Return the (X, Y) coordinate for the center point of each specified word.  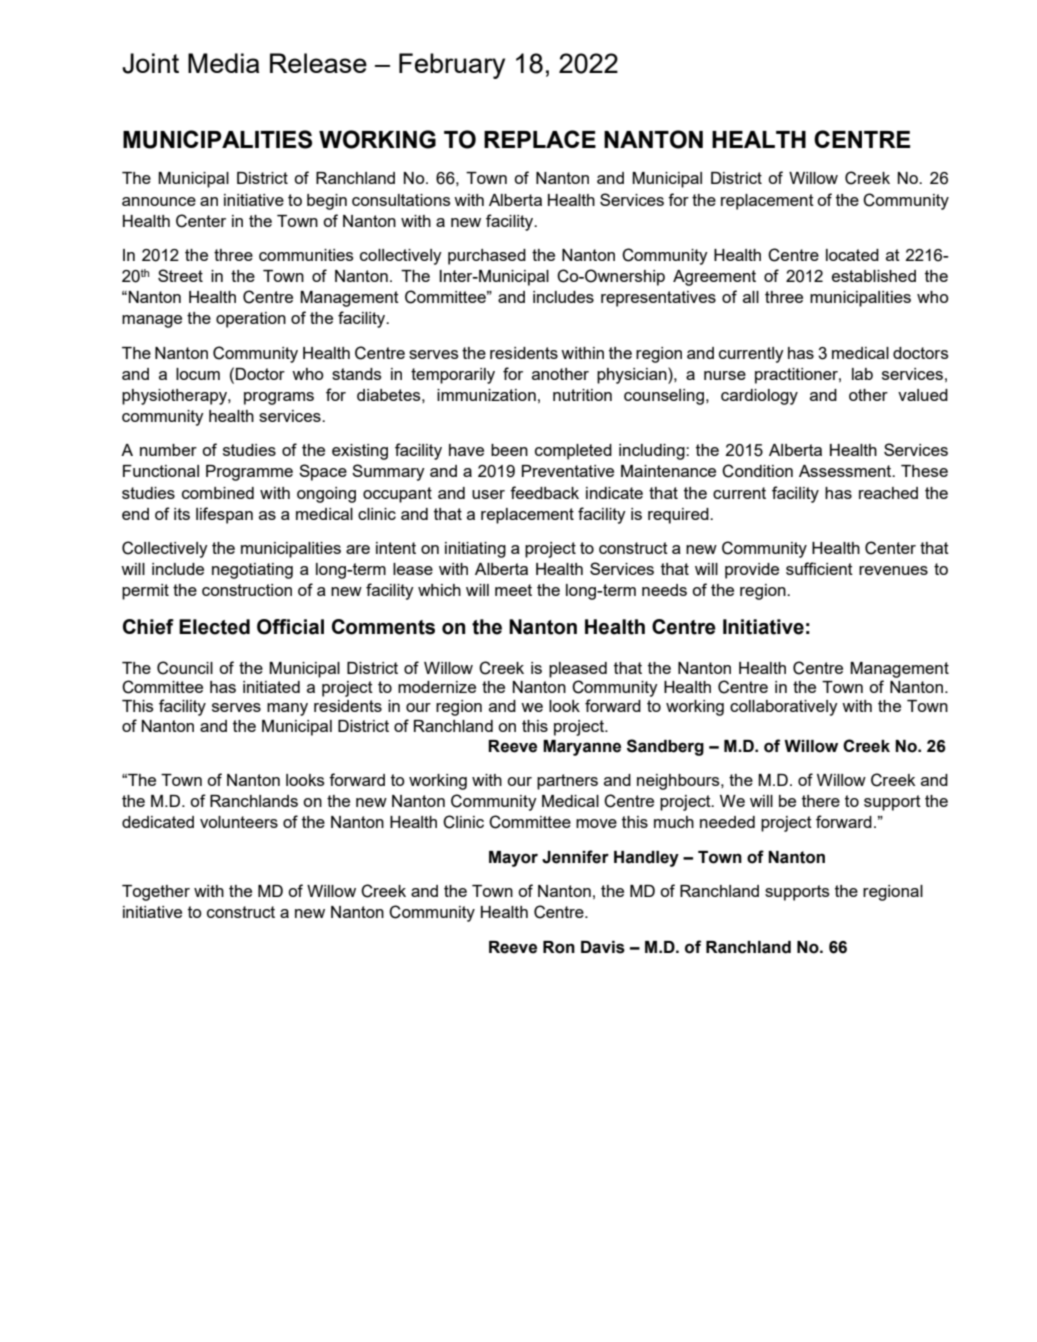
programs (279, 398)
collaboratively (784, 708)
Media (223, 63)
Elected (214, 627)
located (852, 255)
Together (156, 893)
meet (513, 590)
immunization (486, 395)
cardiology (759, 397)
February (452, 66)
